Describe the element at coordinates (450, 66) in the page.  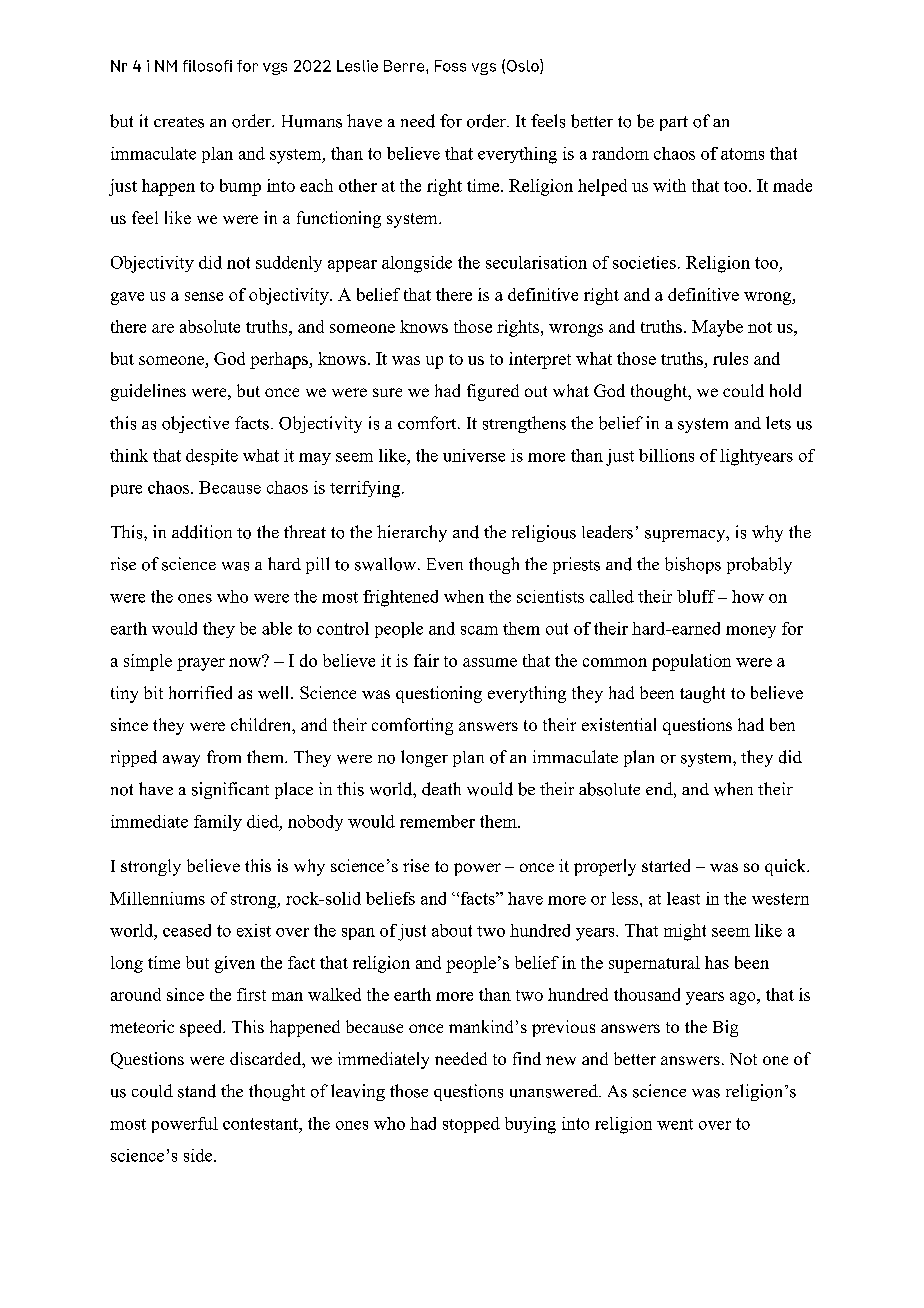
I see `Foss` at that location.
